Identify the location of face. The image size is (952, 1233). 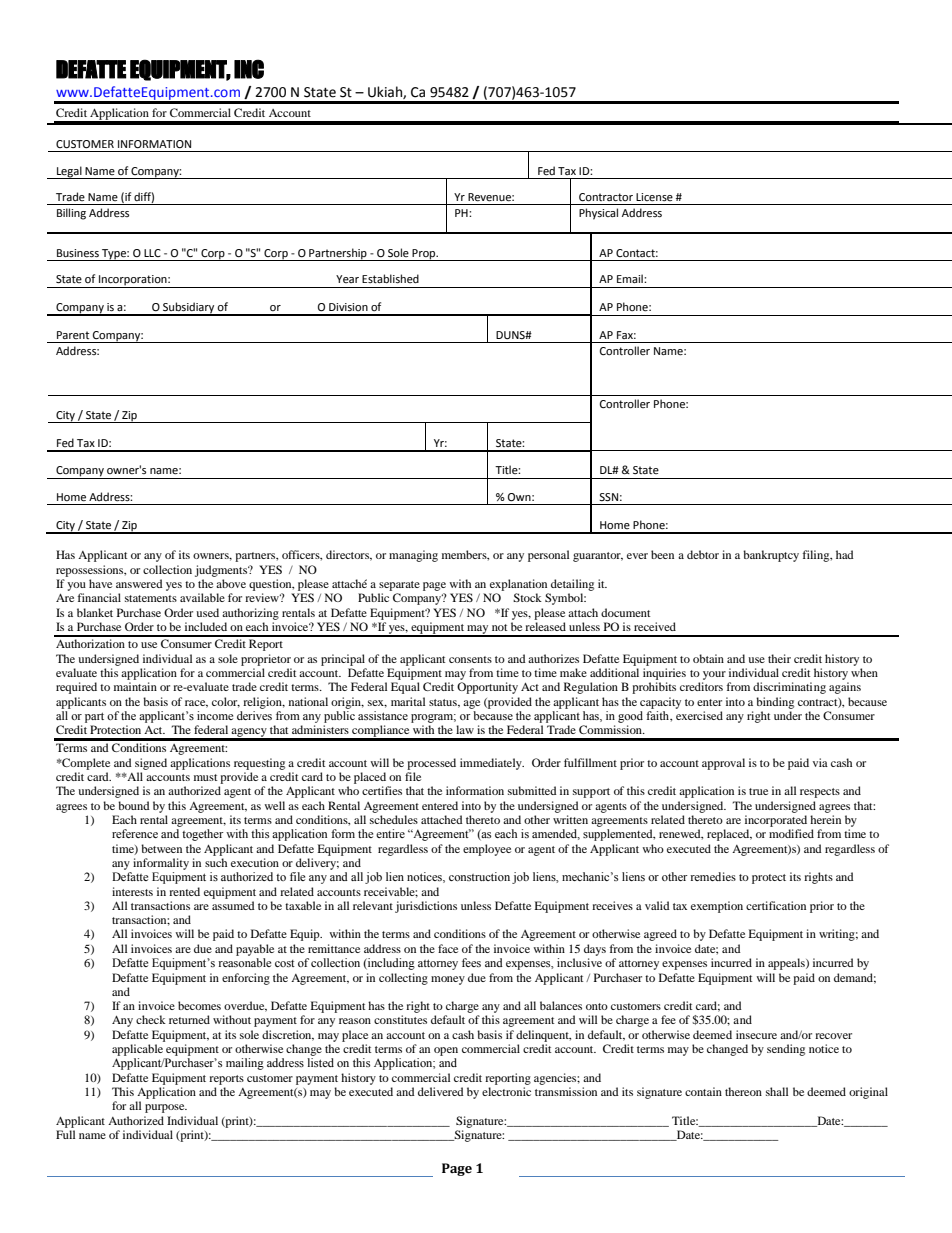
(448, 948).
